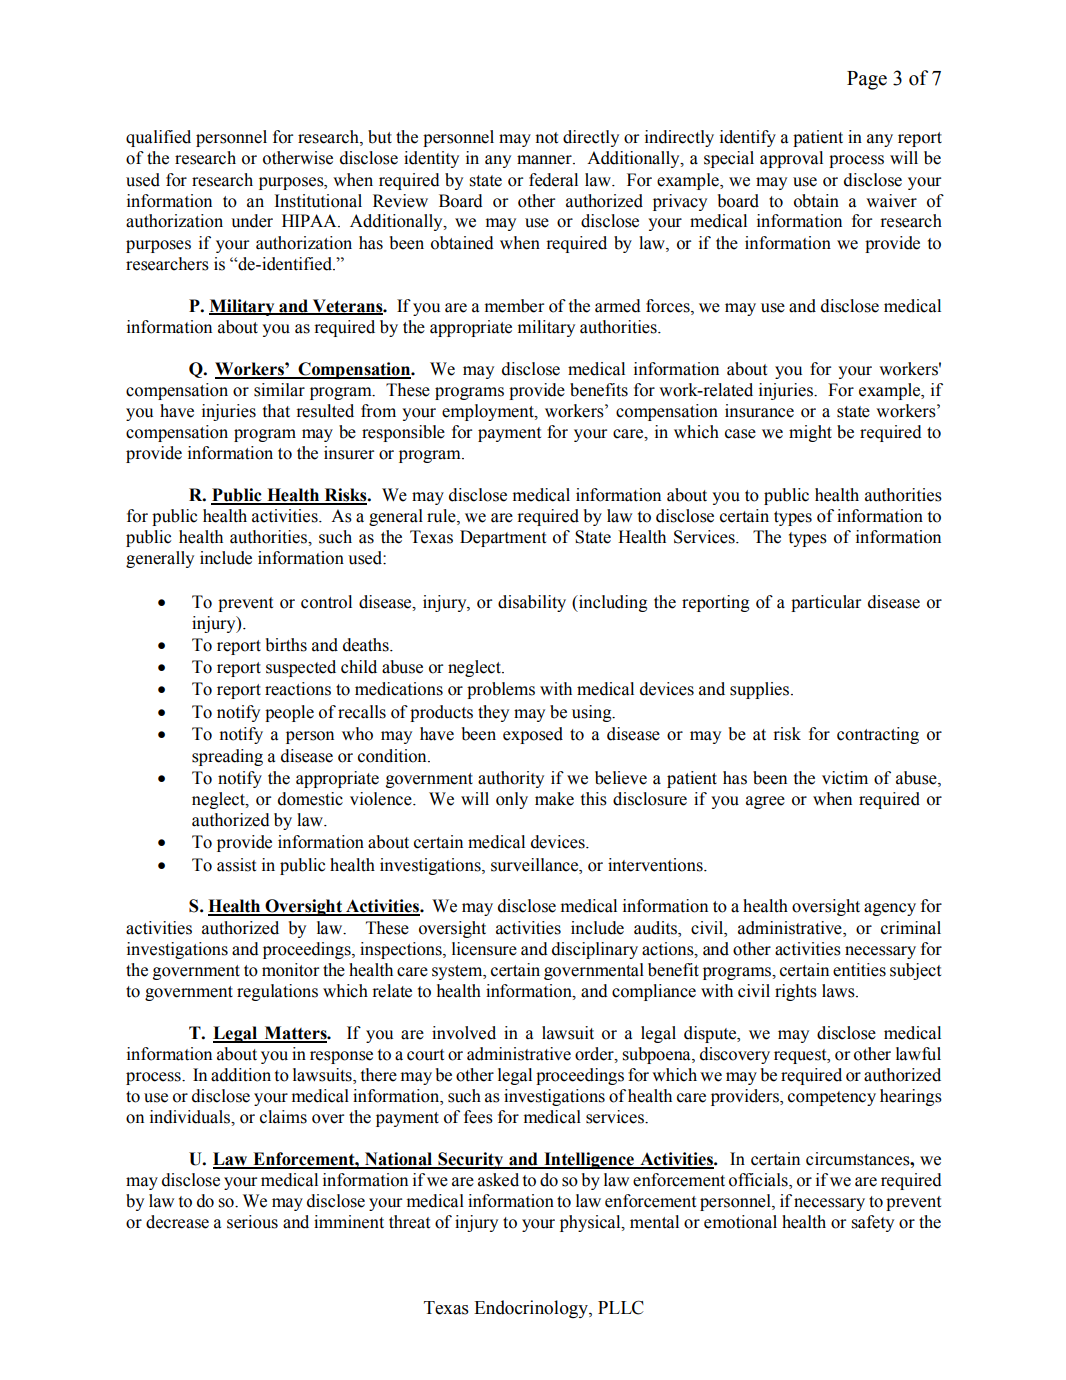 The width and height of the screenshot is (1066, 1380). I want to click on safety, so click(872, 1223).
